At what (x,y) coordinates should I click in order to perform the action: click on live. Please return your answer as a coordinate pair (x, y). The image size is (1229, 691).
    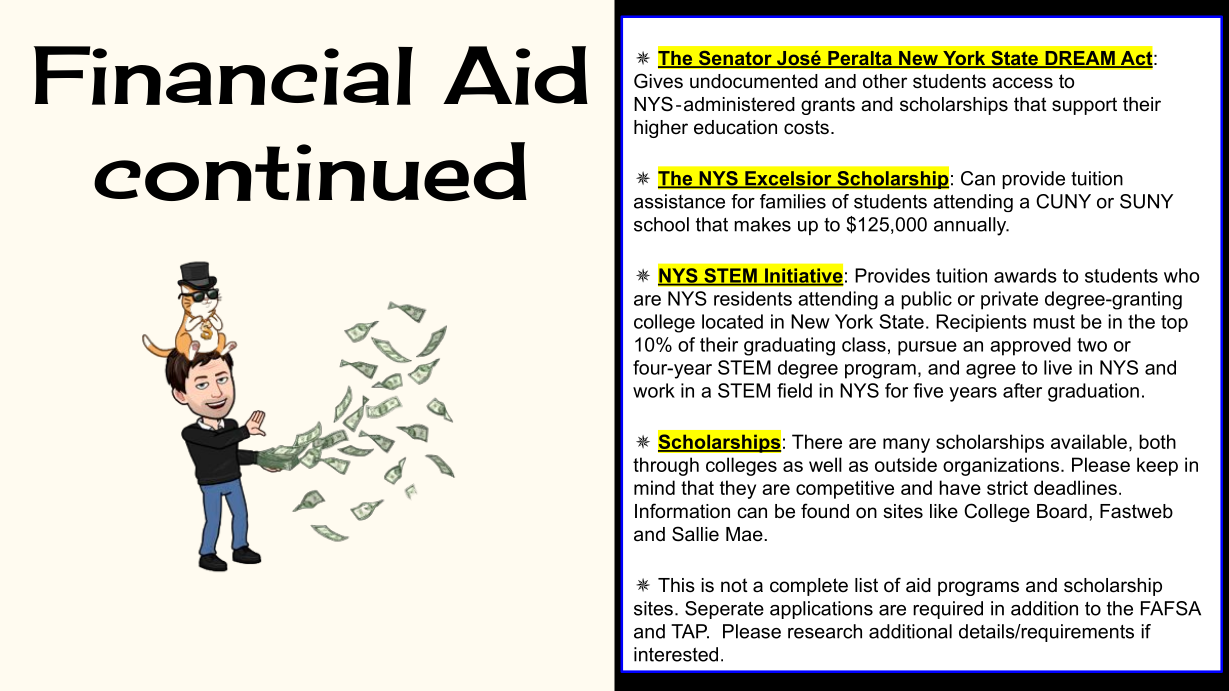
    Looking at the image, I should click on (1058, 367).
